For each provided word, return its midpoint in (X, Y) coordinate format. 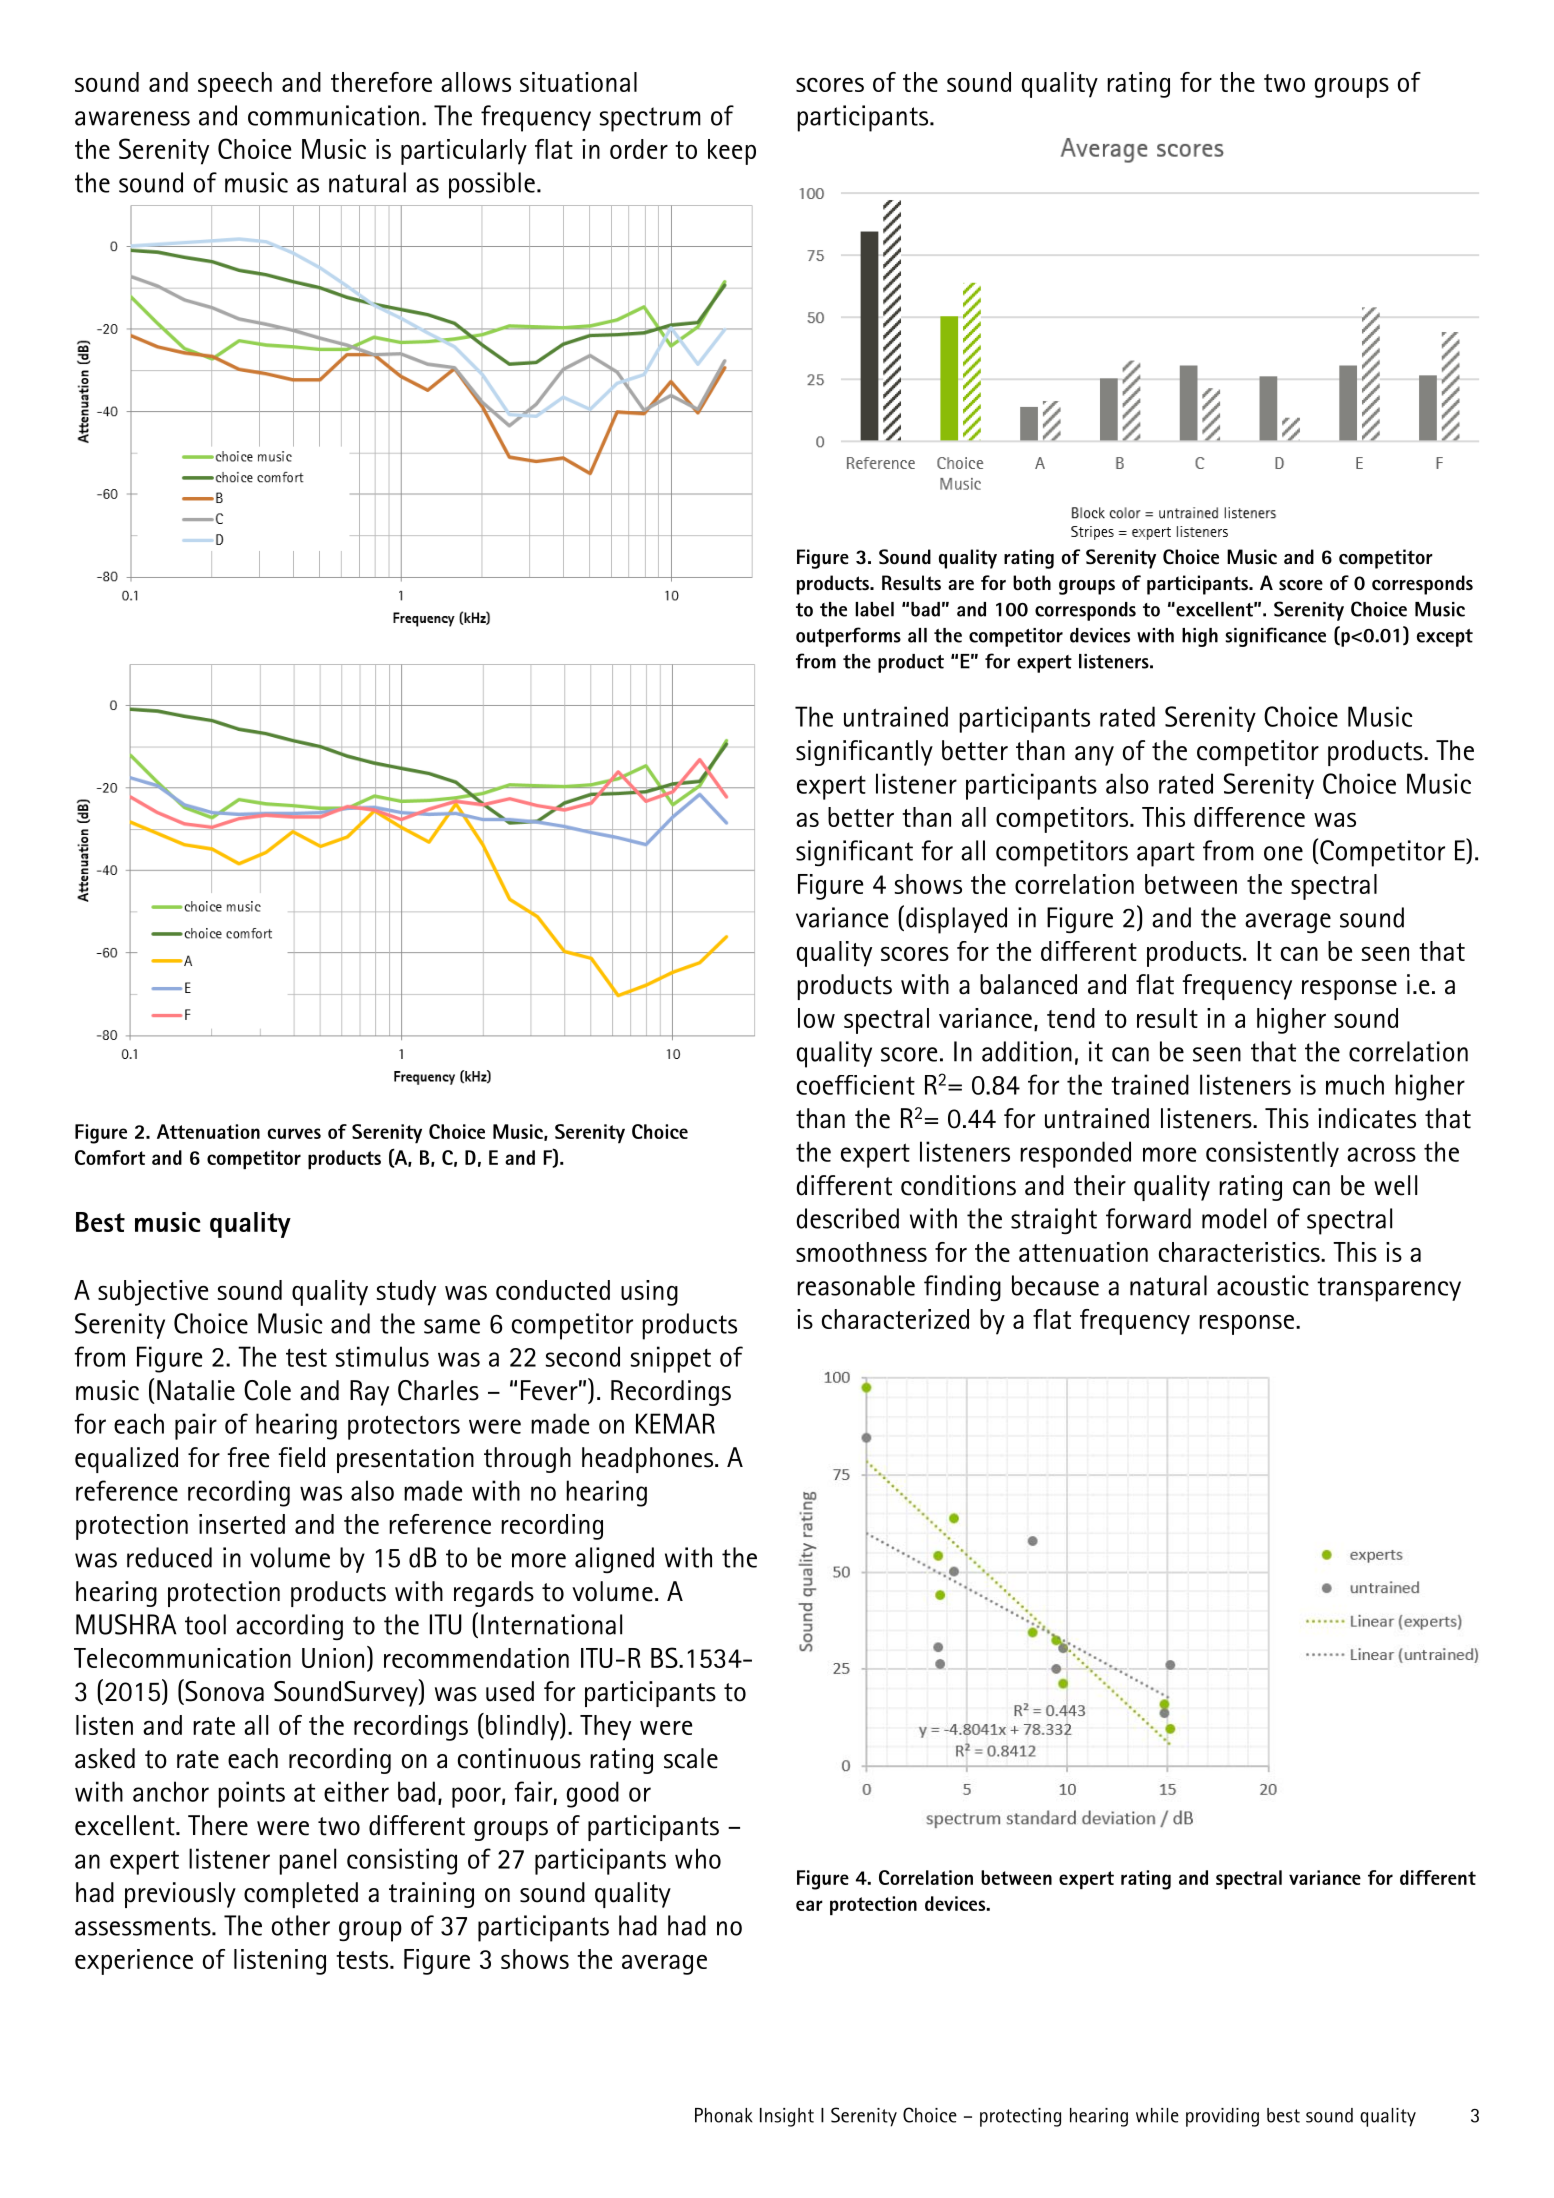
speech (235, 85)
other (301, 1925)
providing (1222, 2117)
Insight (787, 2117)
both (1032, 582)
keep (732, 152)
